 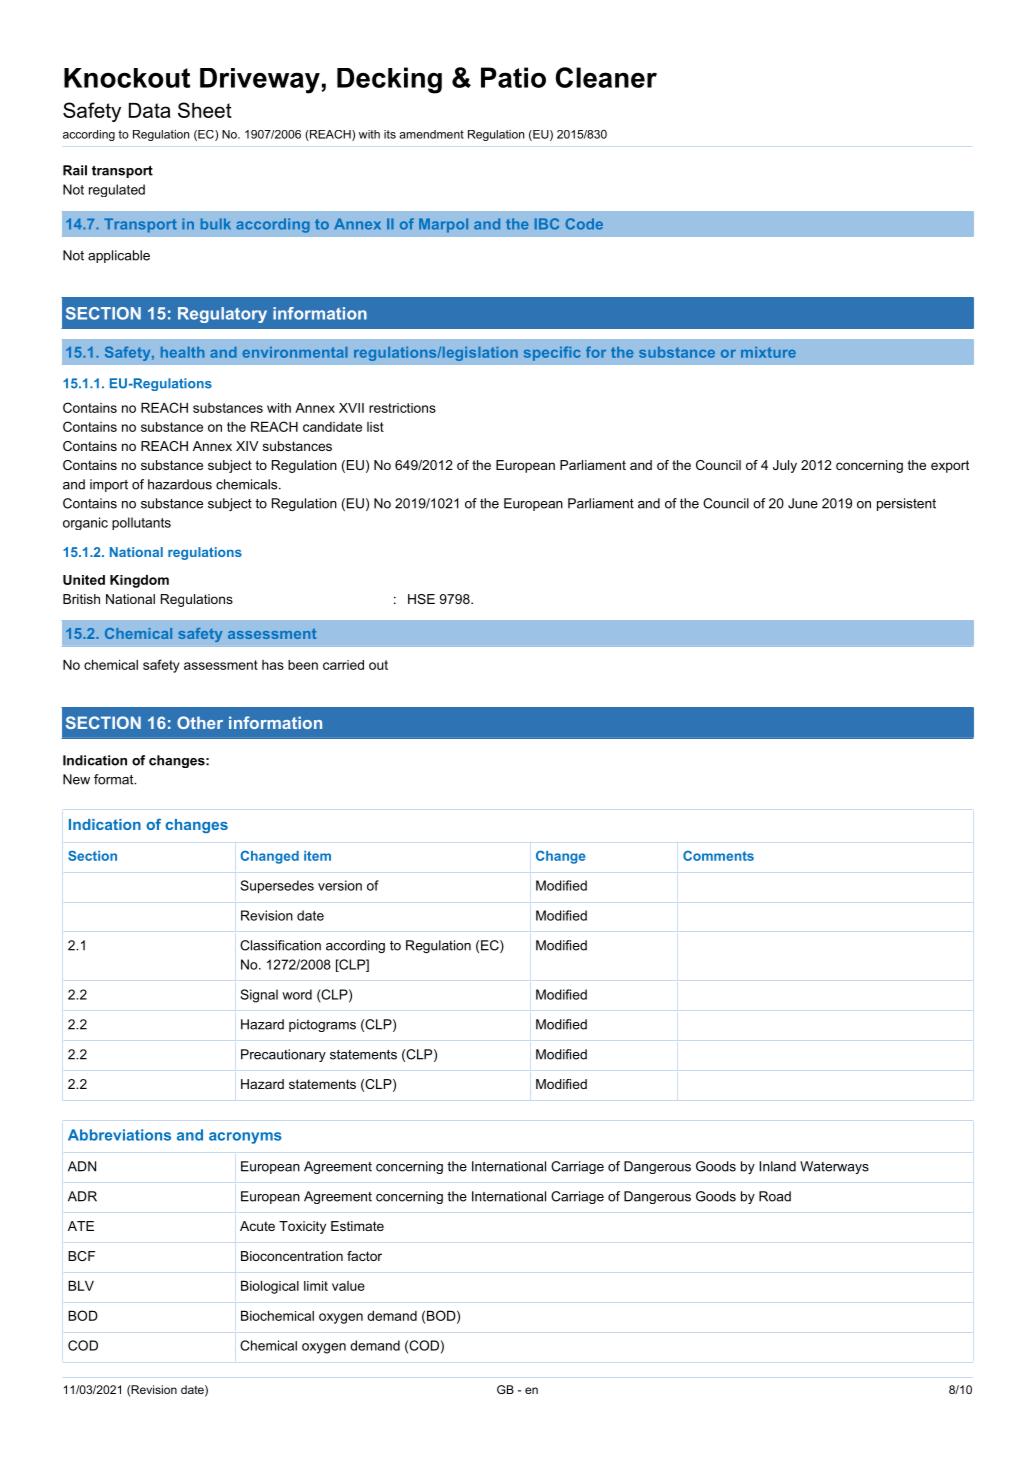 I want to click on HSE, so click(x=421, y=599).
